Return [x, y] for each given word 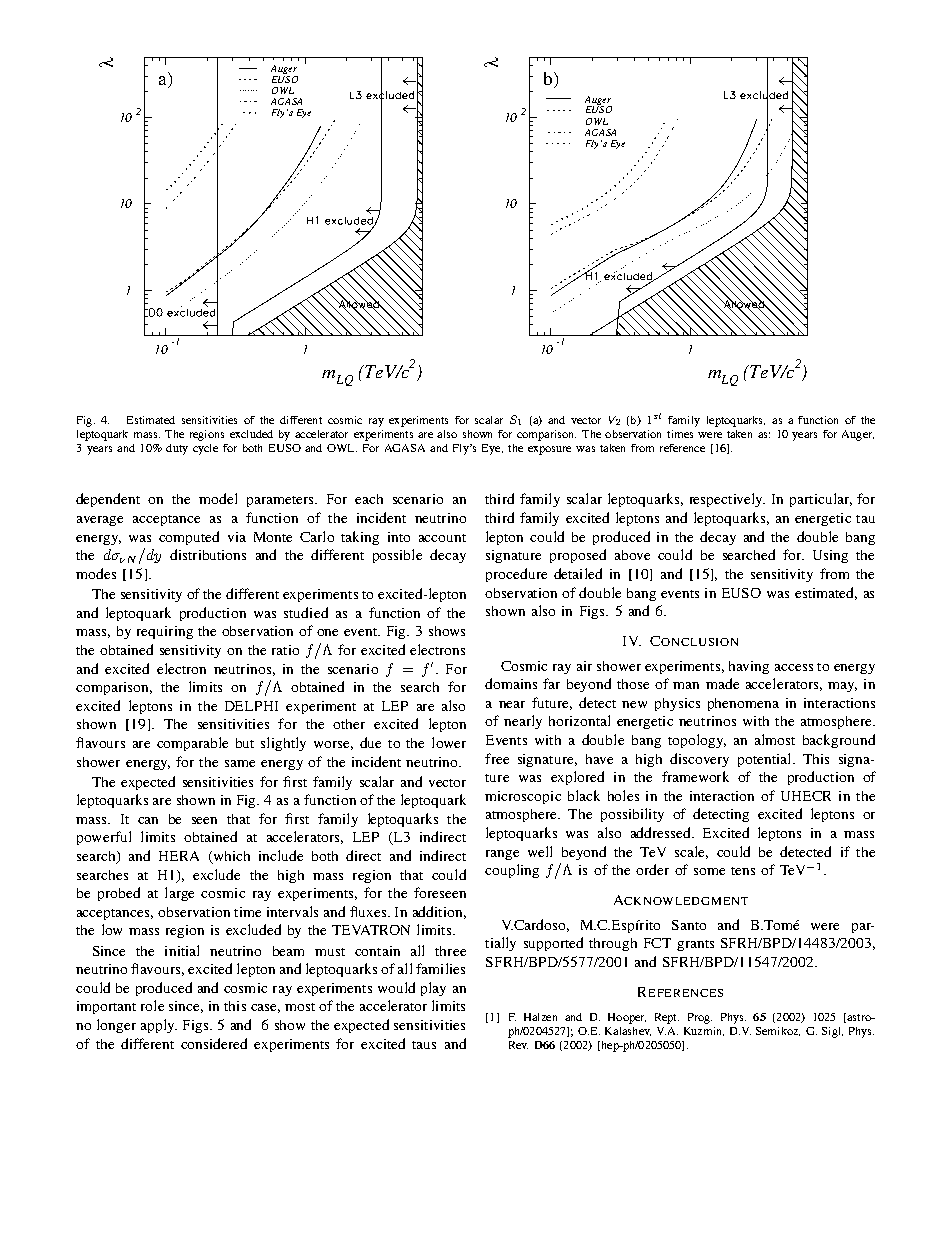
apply [159, 1026]
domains [511, 683]
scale [691, 852]
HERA [179, 856]
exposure [549, 450]
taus [424, 1045]
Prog [700, 1018]
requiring [165, 632]
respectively [727, 500]
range [502, 855]
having [749, 667]
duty [177, 449]
